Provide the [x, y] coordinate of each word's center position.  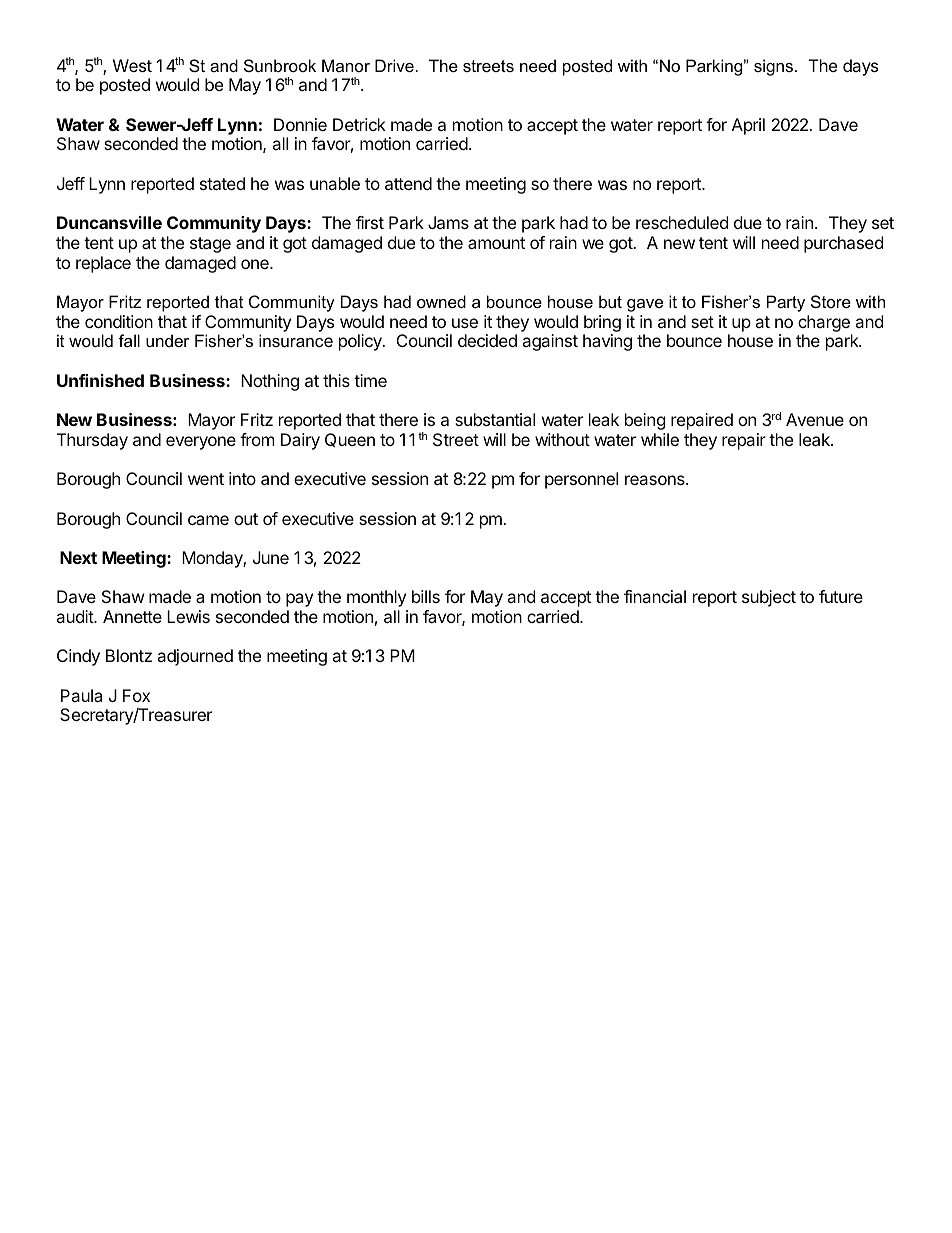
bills [426, 596]
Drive [394, 65]
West [132, 65]
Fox [136, 695]
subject [769, 598]
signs [775, 67]
